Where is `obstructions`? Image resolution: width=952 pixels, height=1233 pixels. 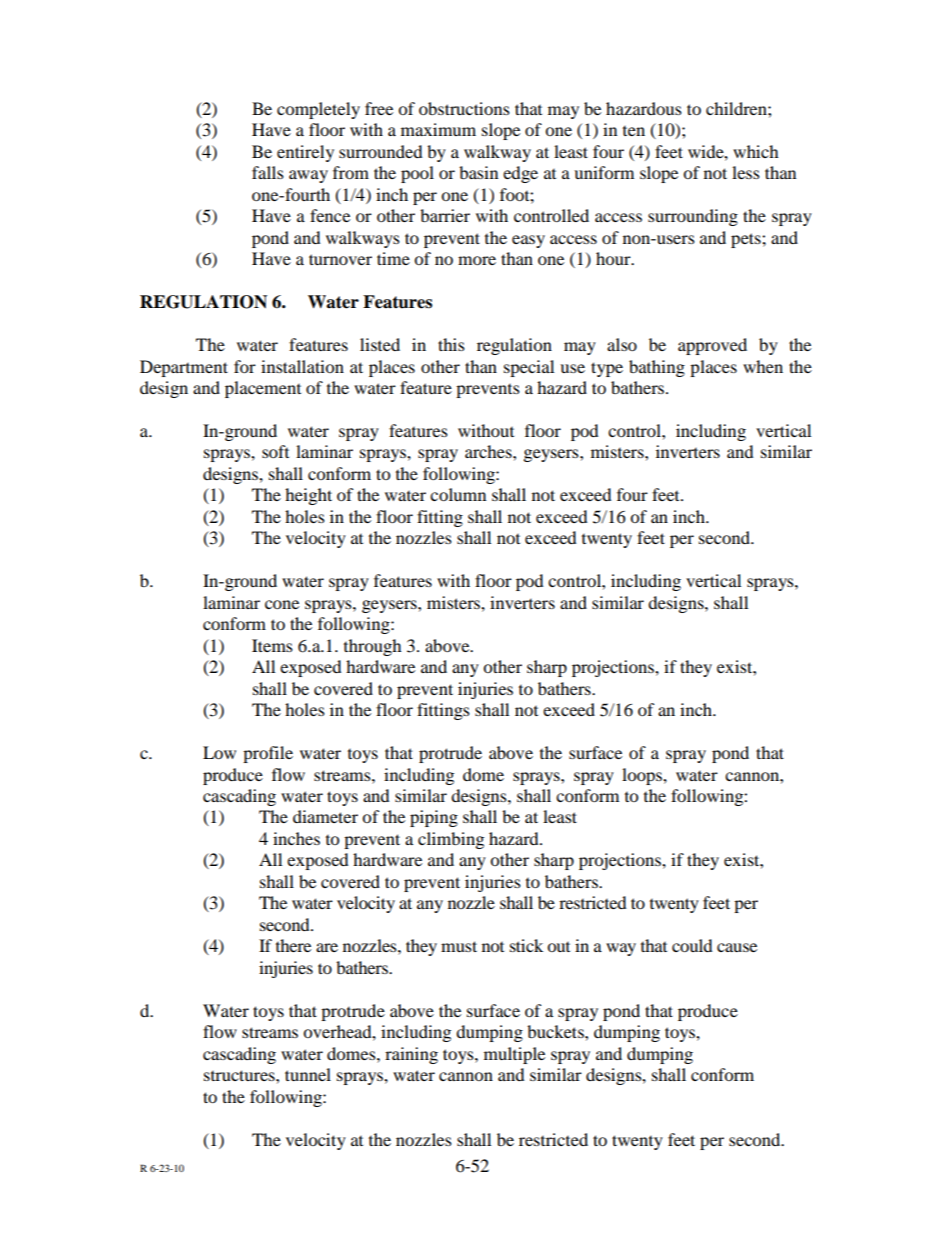
obstructions is located at coordinates (464, 108).
